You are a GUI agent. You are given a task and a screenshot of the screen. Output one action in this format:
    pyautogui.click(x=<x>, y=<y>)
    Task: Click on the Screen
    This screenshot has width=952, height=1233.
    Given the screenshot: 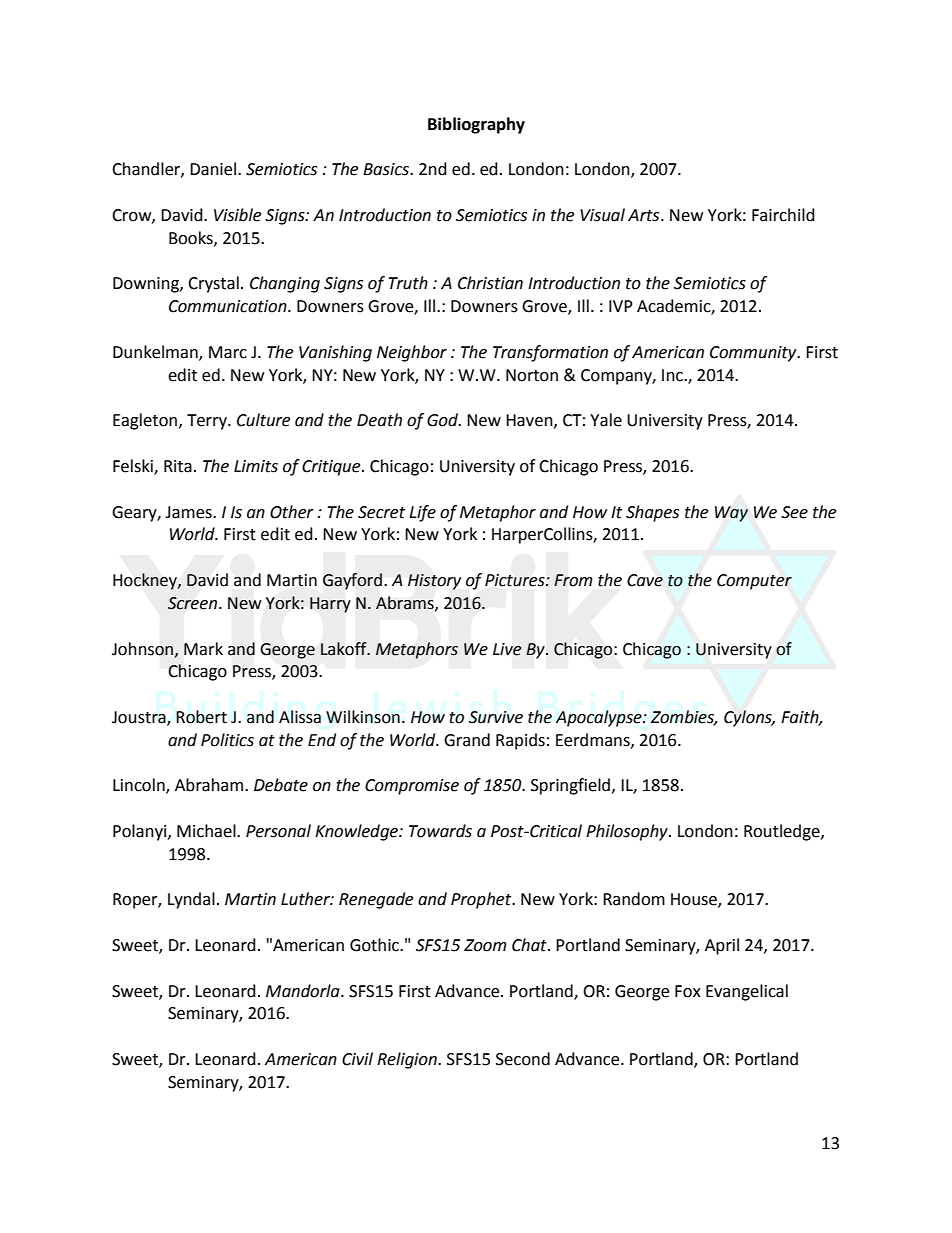 What is the action you would take?
    pyautogui.click(x=194, y=603)
